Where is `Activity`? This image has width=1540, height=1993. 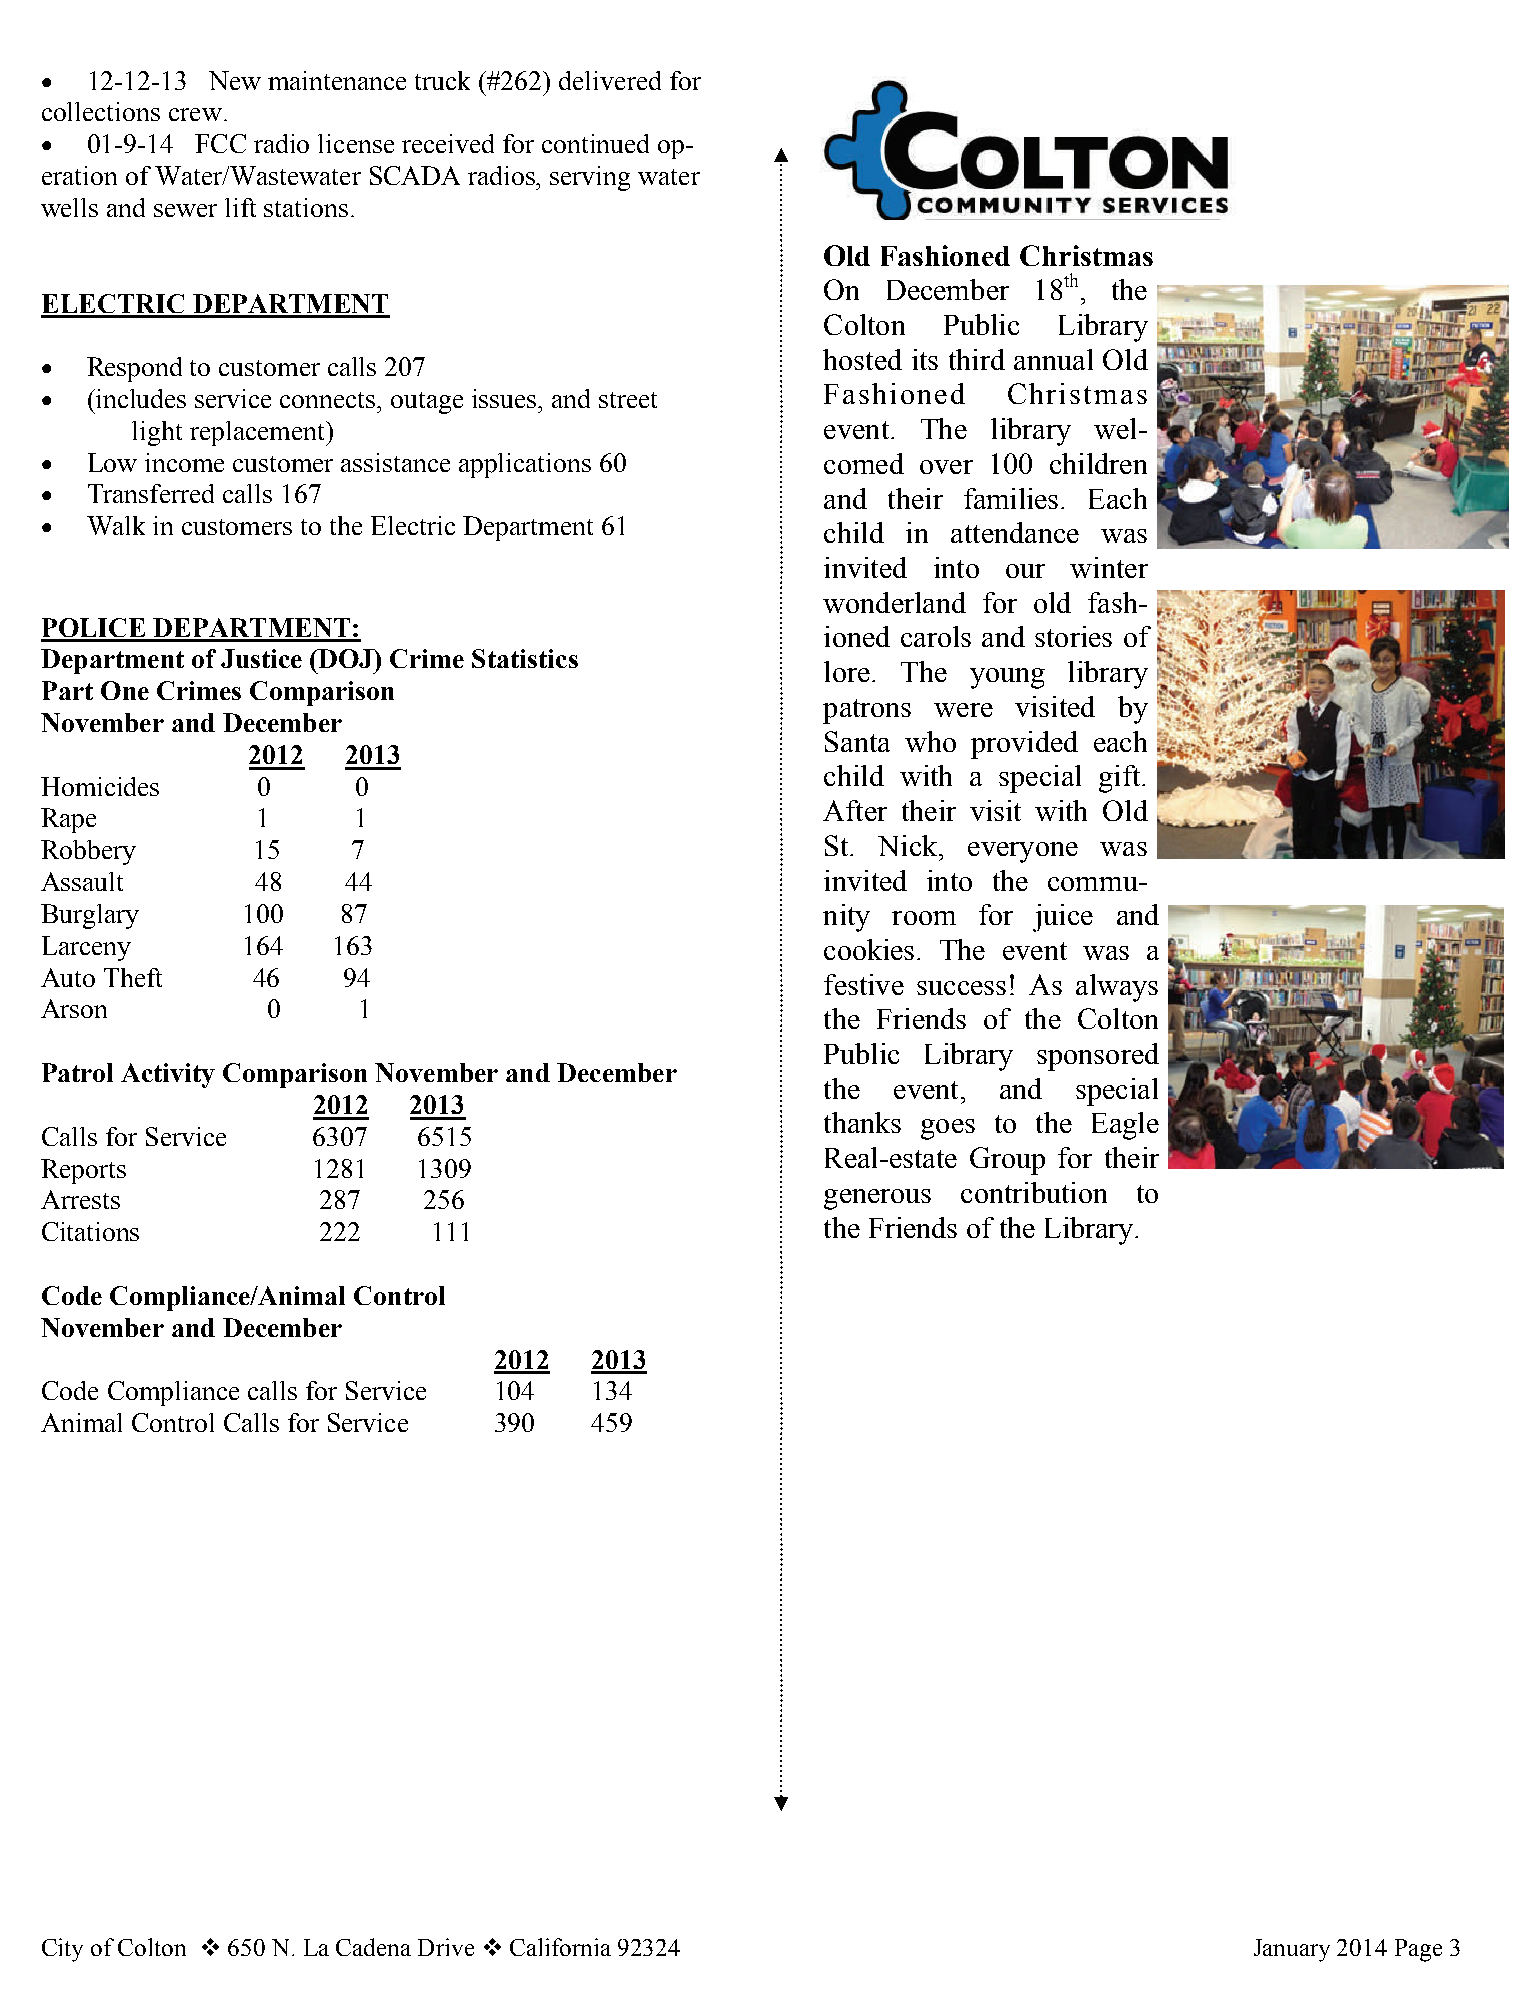 Activity is located at coordinates (168, 1075).
